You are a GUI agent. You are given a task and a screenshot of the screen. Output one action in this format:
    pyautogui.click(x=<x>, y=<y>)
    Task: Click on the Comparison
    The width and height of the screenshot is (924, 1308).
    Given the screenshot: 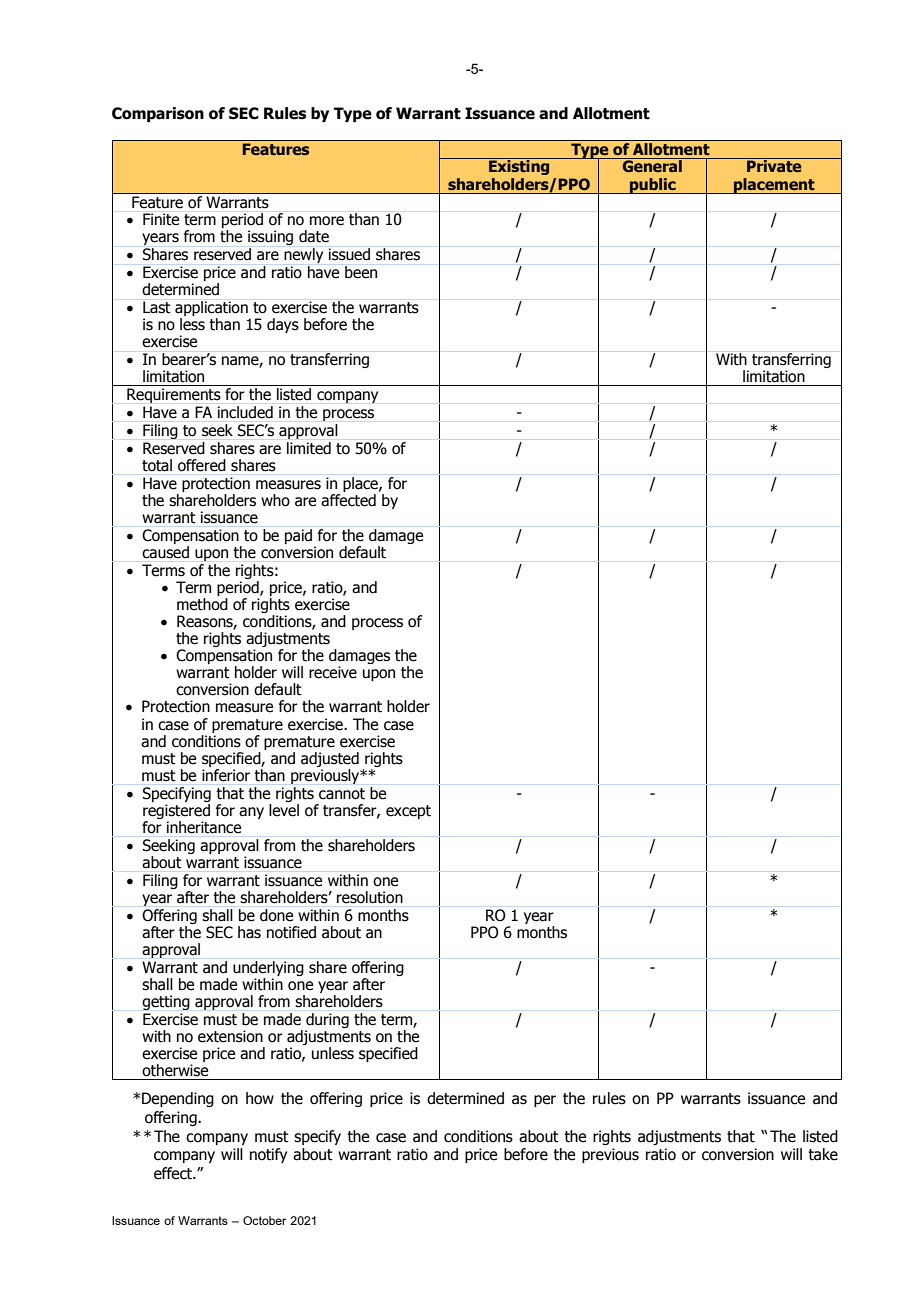 What is the action you would take?
    pyautogui.click(x=158, y=114)
